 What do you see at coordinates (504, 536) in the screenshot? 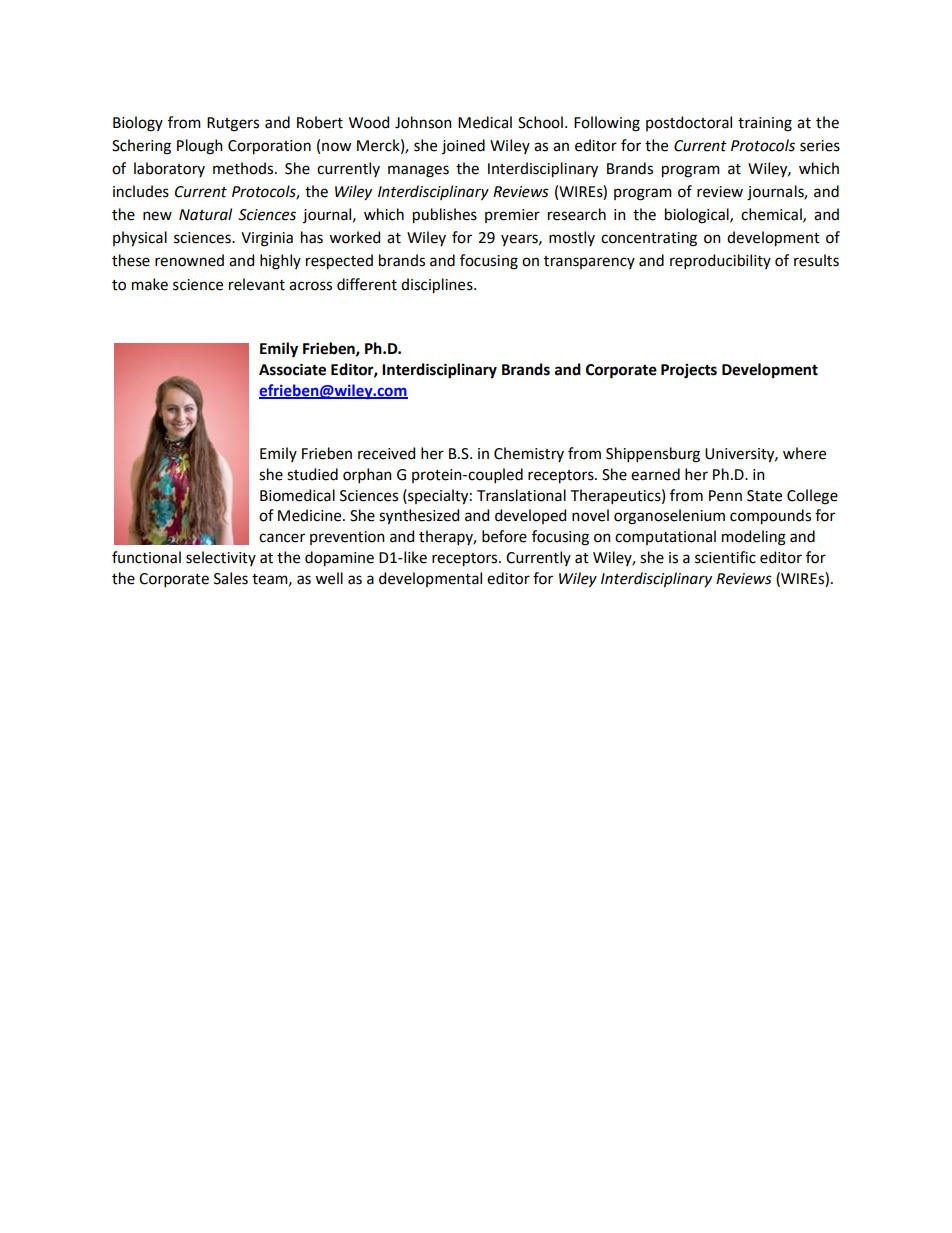
I see `before` at bounding box center [504, 536].
